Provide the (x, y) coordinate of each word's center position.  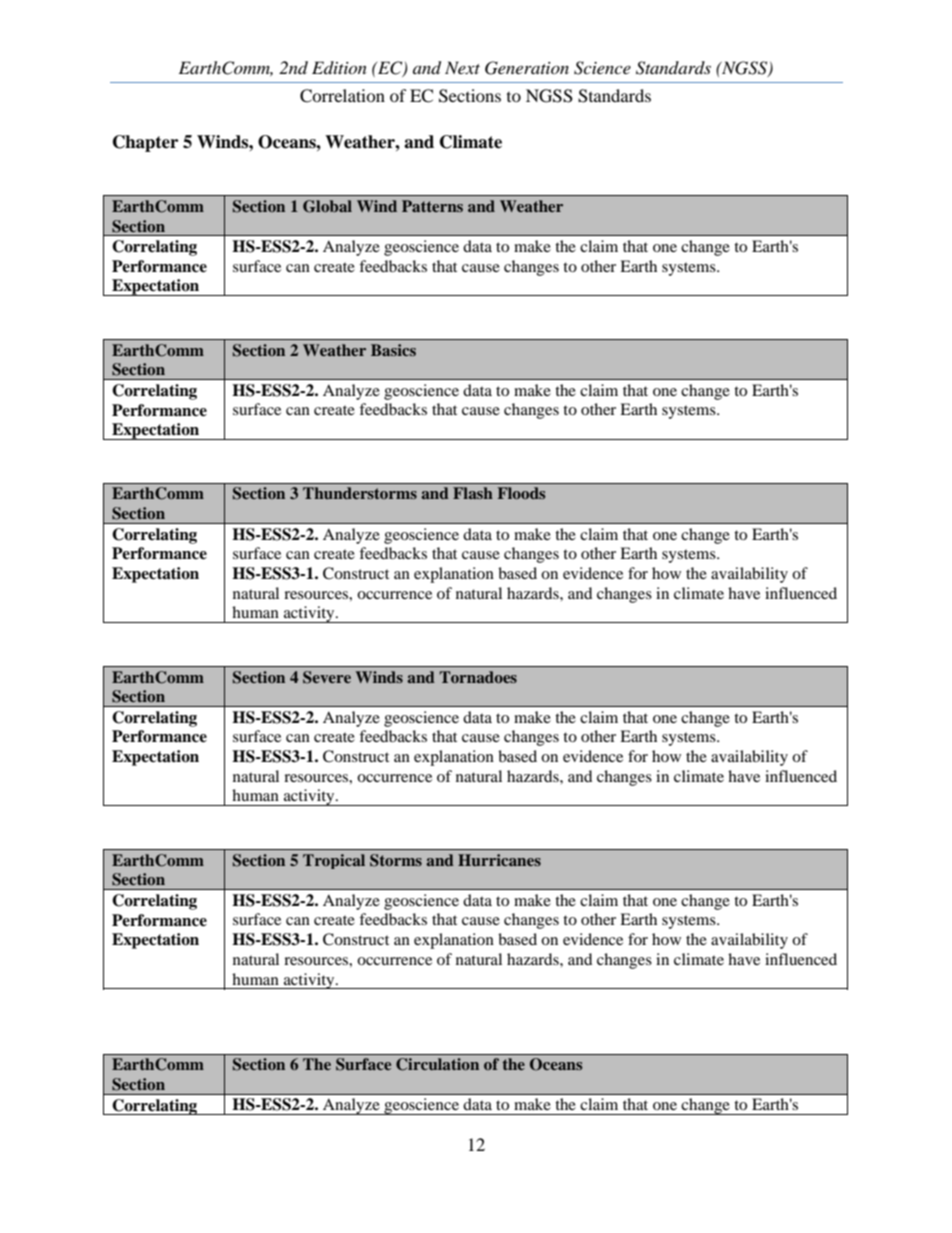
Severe (327, 677)
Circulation (437, 1064)
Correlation (342, 96)
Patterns (432, 206)
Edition (339, 67)
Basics (393, 350)
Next (462, 67)
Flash (473, 493)
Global (327, 206)
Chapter (145, 143)
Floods (521, 493)
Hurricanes (499, 860)
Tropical (334, 861)
